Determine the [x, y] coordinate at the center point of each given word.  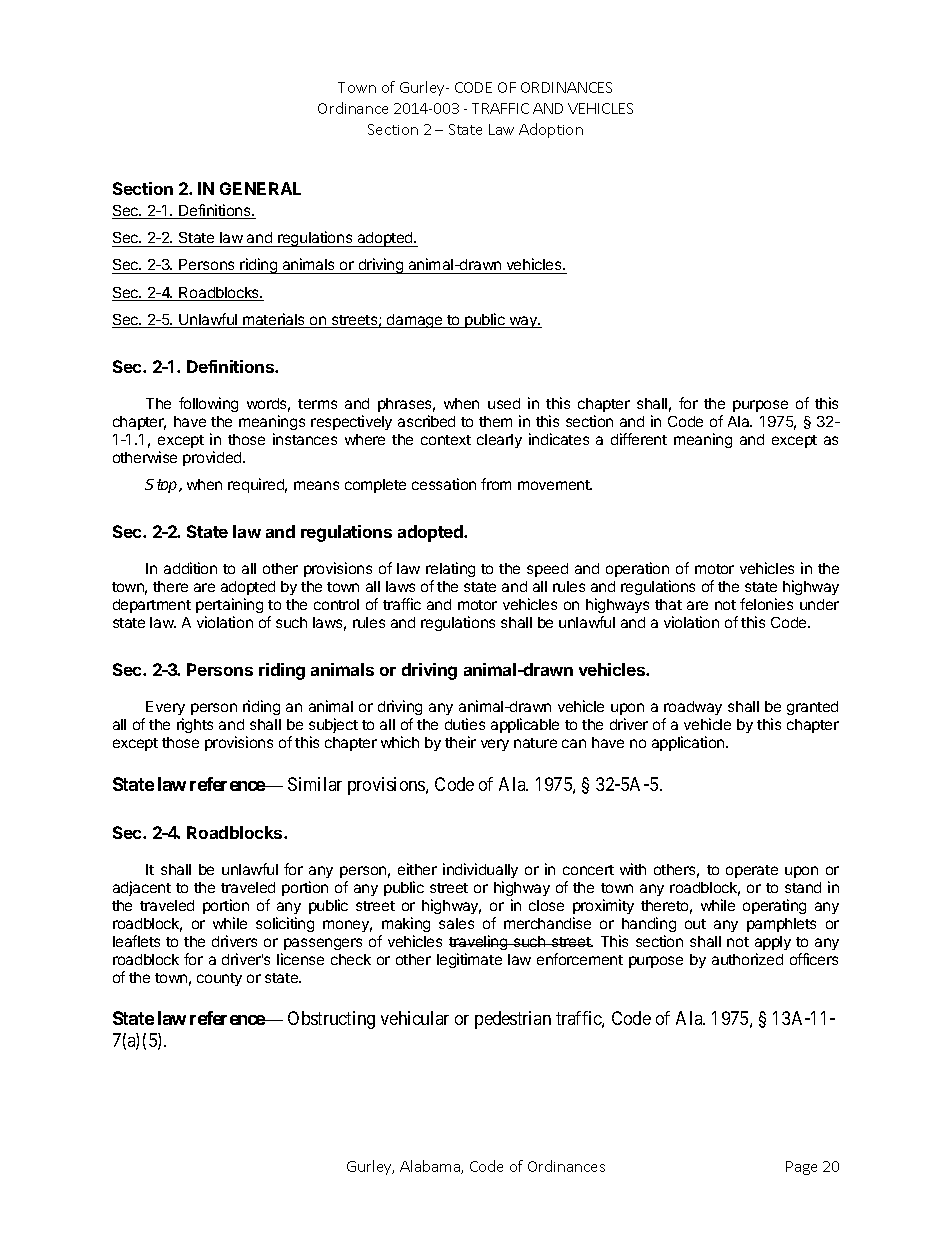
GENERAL [260, 188]
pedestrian [513, 1020]
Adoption [551, 130]
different [639, 439]
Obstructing [331, 1020]
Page [801, 1168]
